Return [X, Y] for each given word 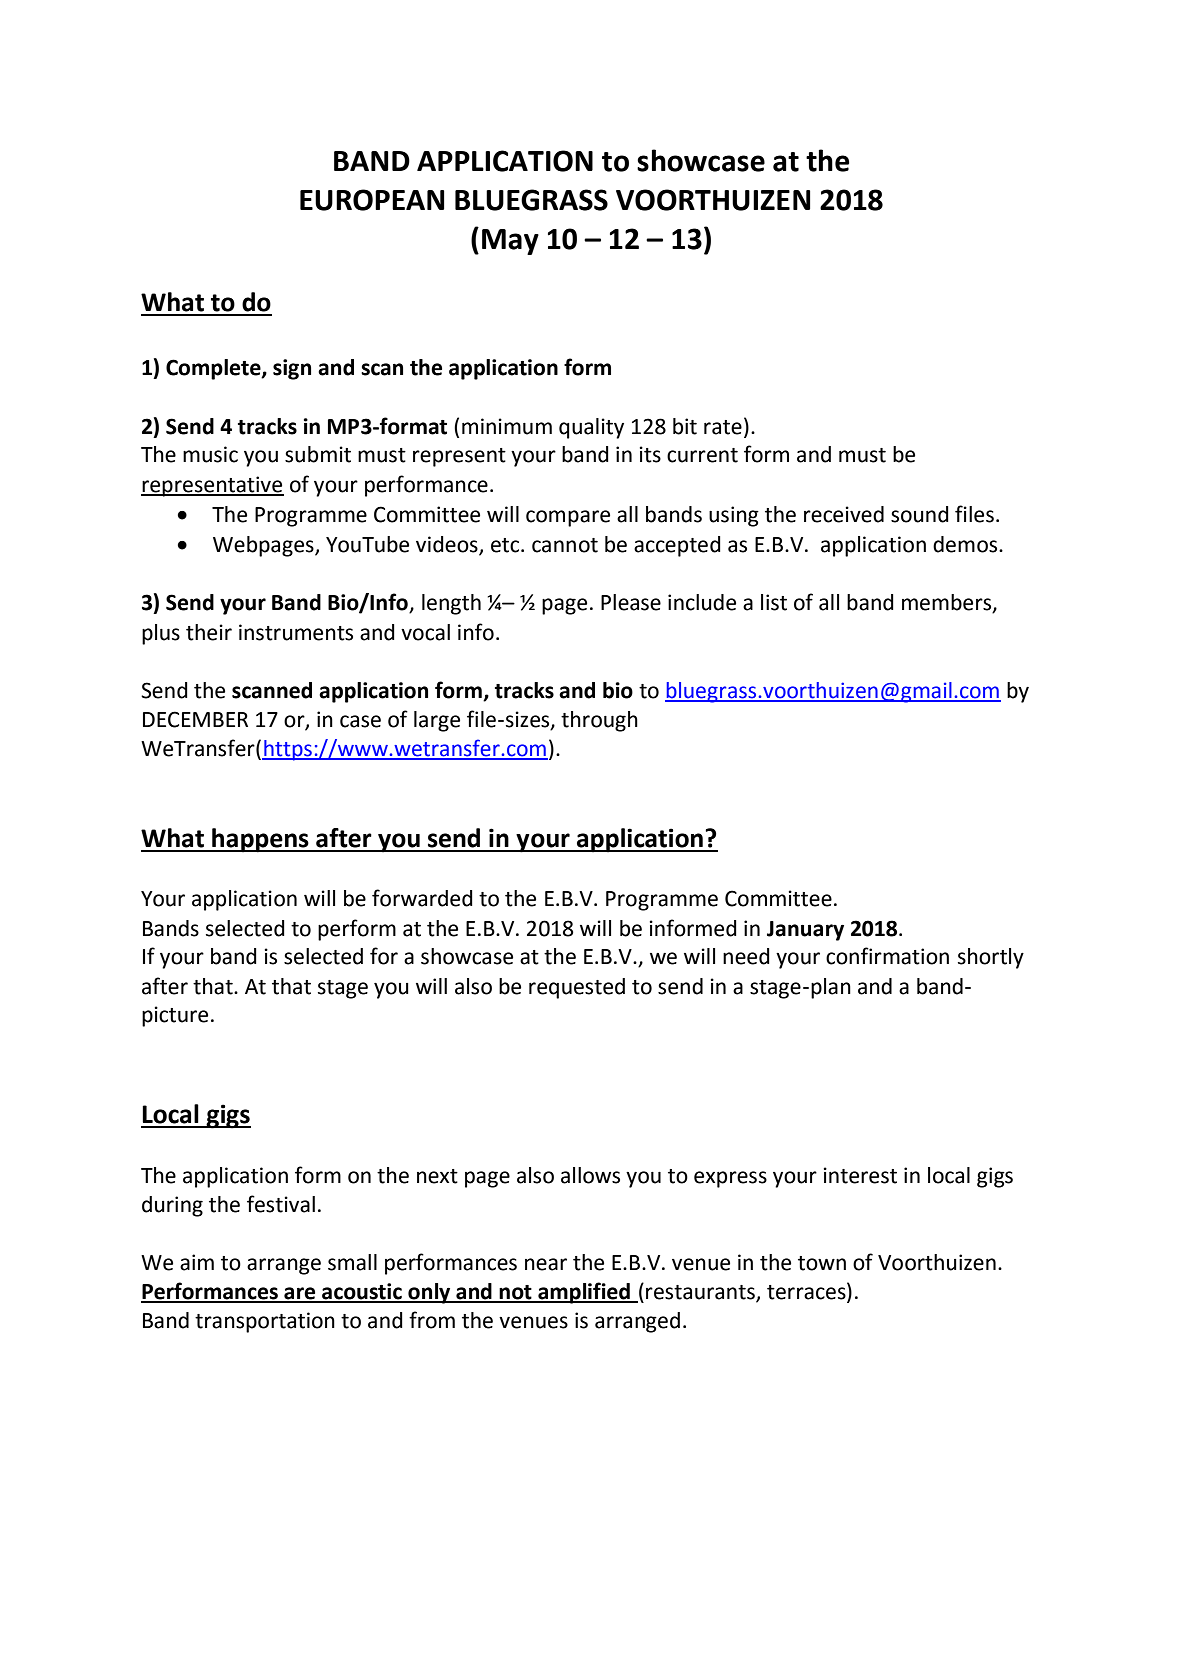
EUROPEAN [372, 200]
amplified [584, 1293]
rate [723, 427]
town [822, 1263]
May [510, 242]
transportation [265, 1322]
